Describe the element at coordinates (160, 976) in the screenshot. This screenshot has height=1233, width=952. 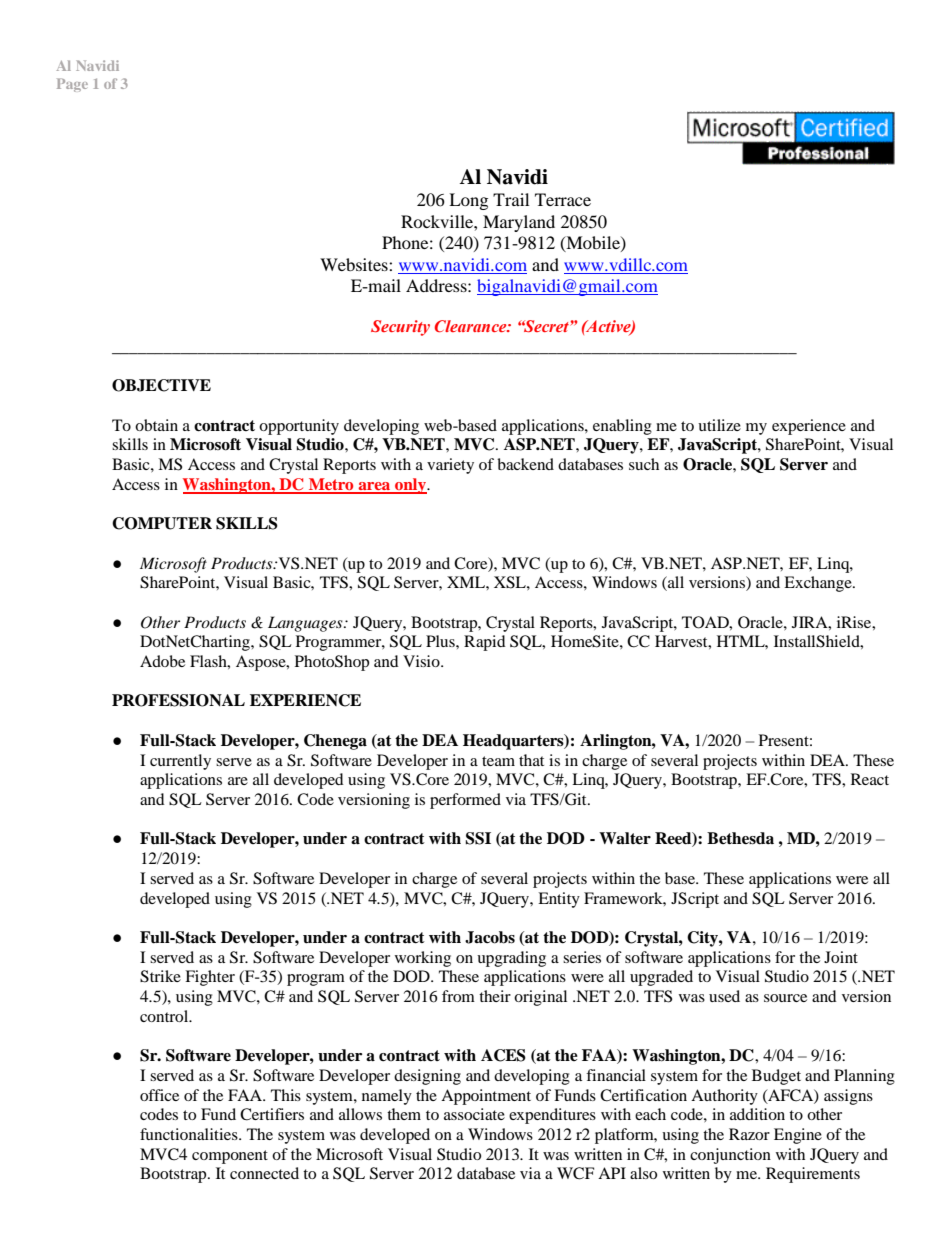
I see `Strike` at that location.
